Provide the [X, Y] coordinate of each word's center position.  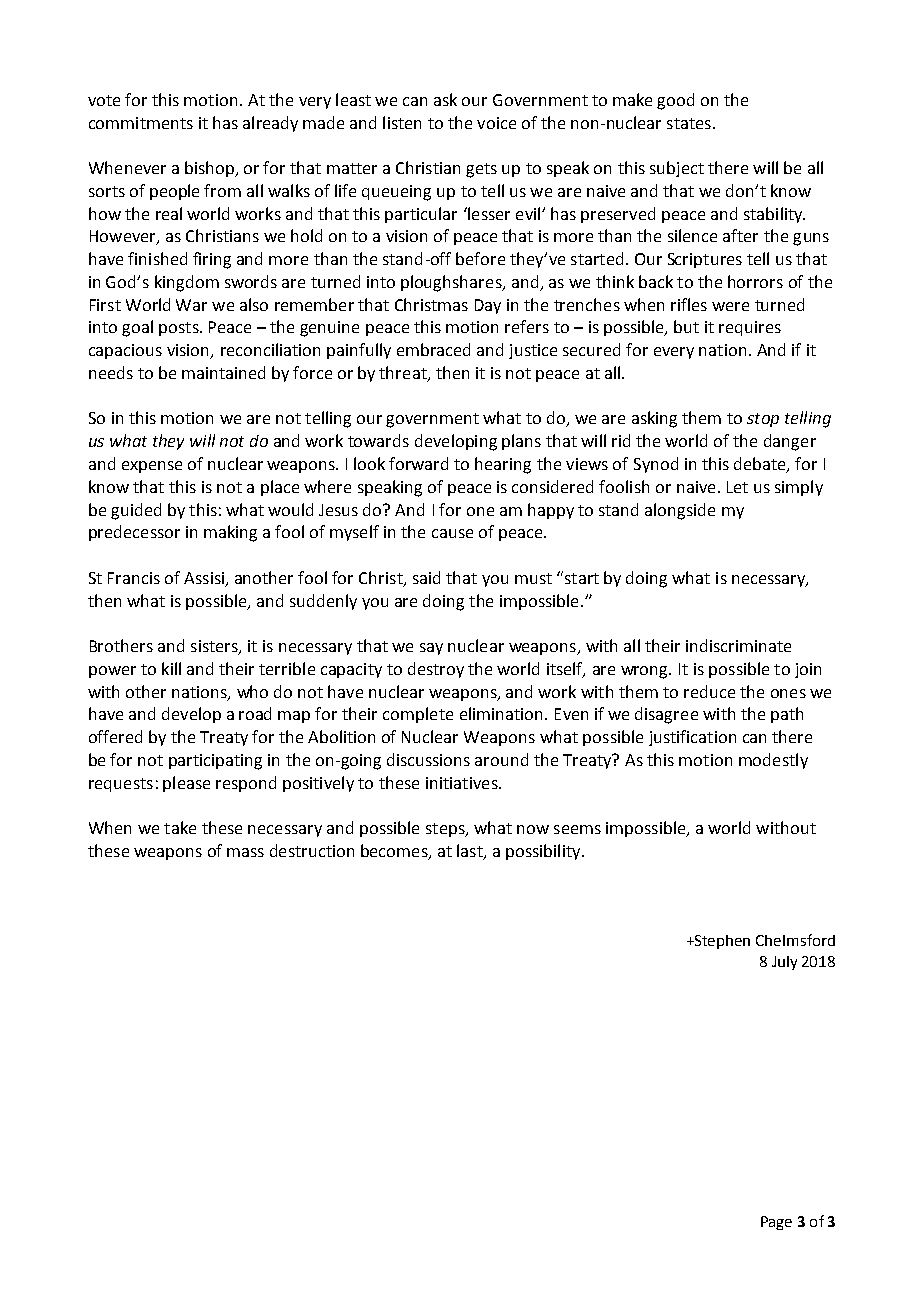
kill [171, 668]
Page [776, 1223]
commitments [141, 123]
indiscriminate [738, 645]
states [689, 123]
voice [496, 123]
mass [245, 852]
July [784, 963]
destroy [436, 670]
